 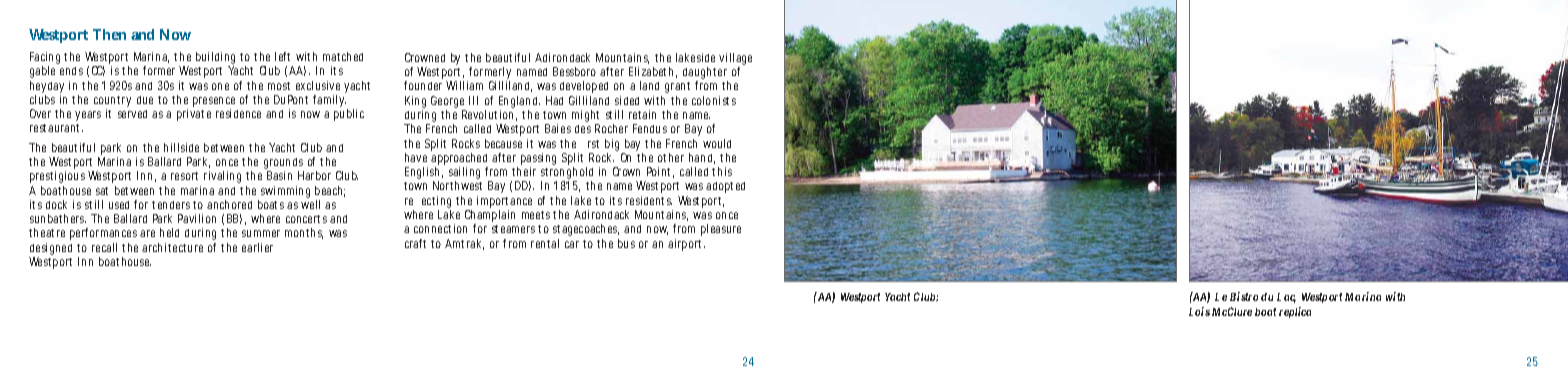 I want to click on airport, so click(x=686, y=245).
